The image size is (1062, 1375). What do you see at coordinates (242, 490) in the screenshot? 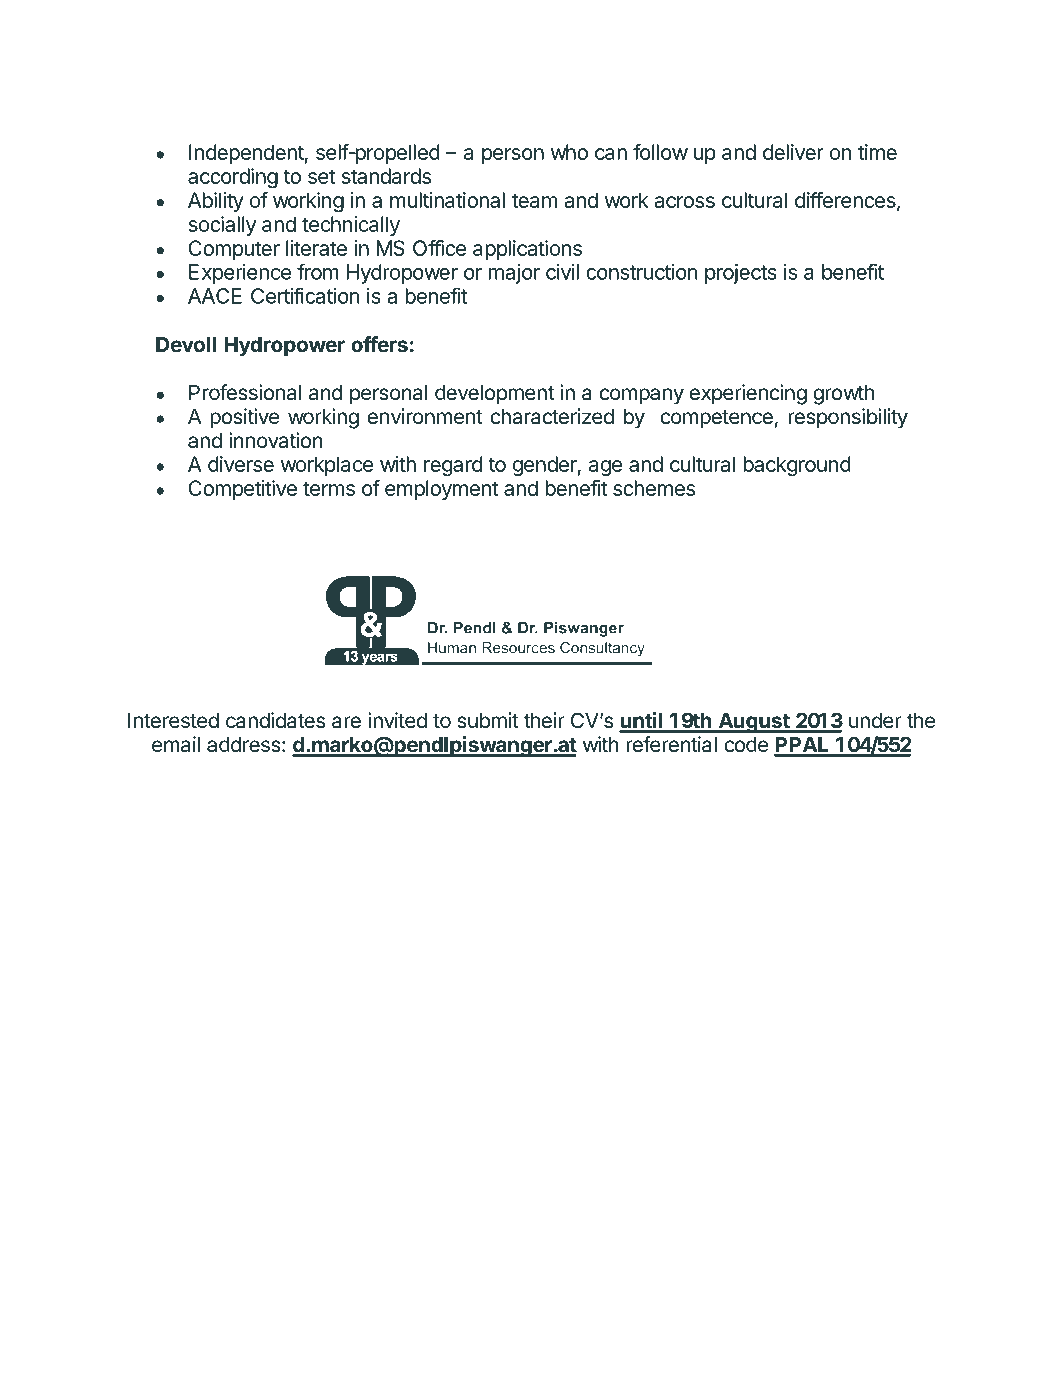
I see `Competitive` at bounding box center [242, 490].
